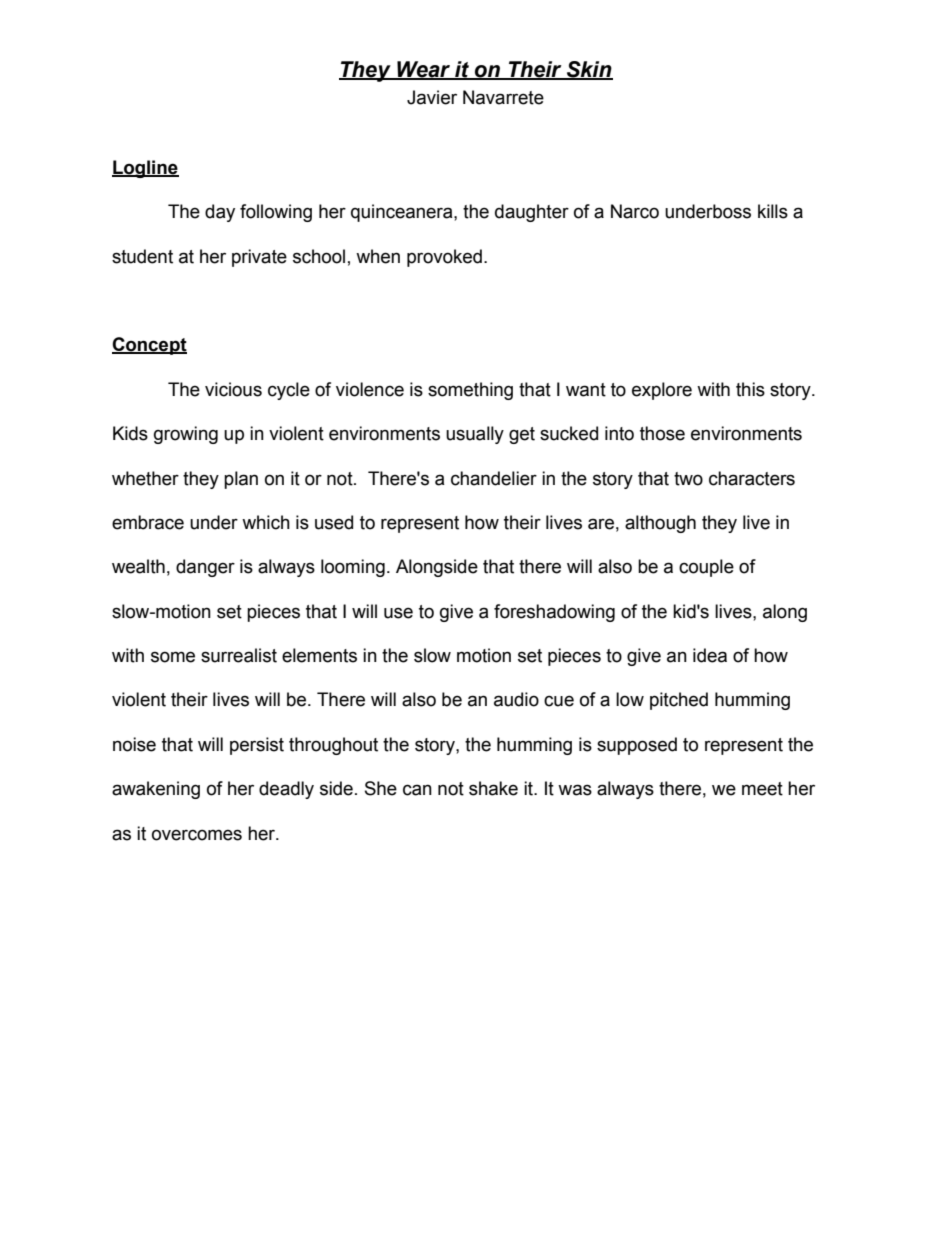 This screenshot has height=1233, width=952. Describe the element at coordinates (516, 699) in the screenshot. I see `audio` at that location.
